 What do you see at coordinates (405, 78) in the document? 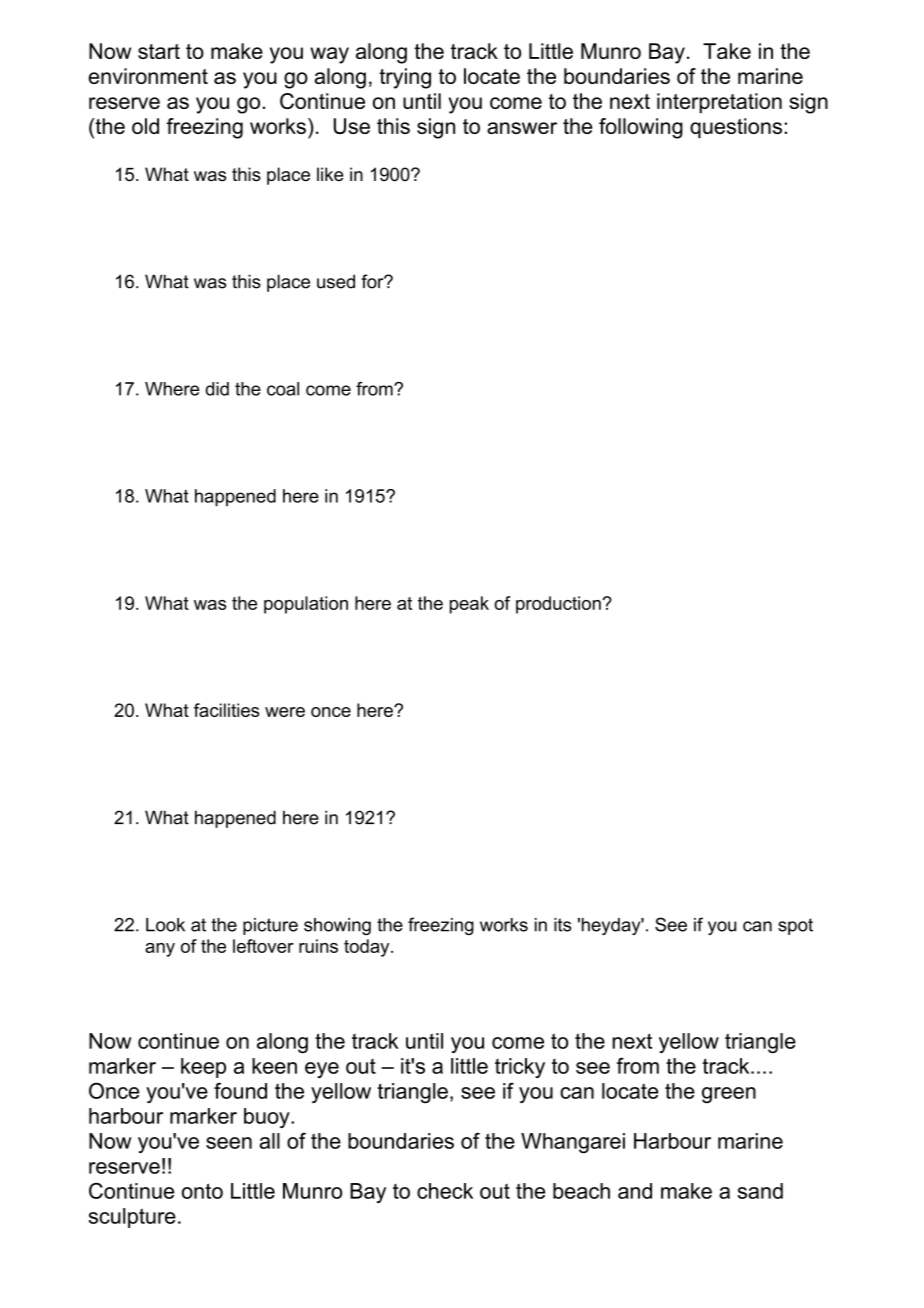
I see `trying` at bounding box center [405, 78].
